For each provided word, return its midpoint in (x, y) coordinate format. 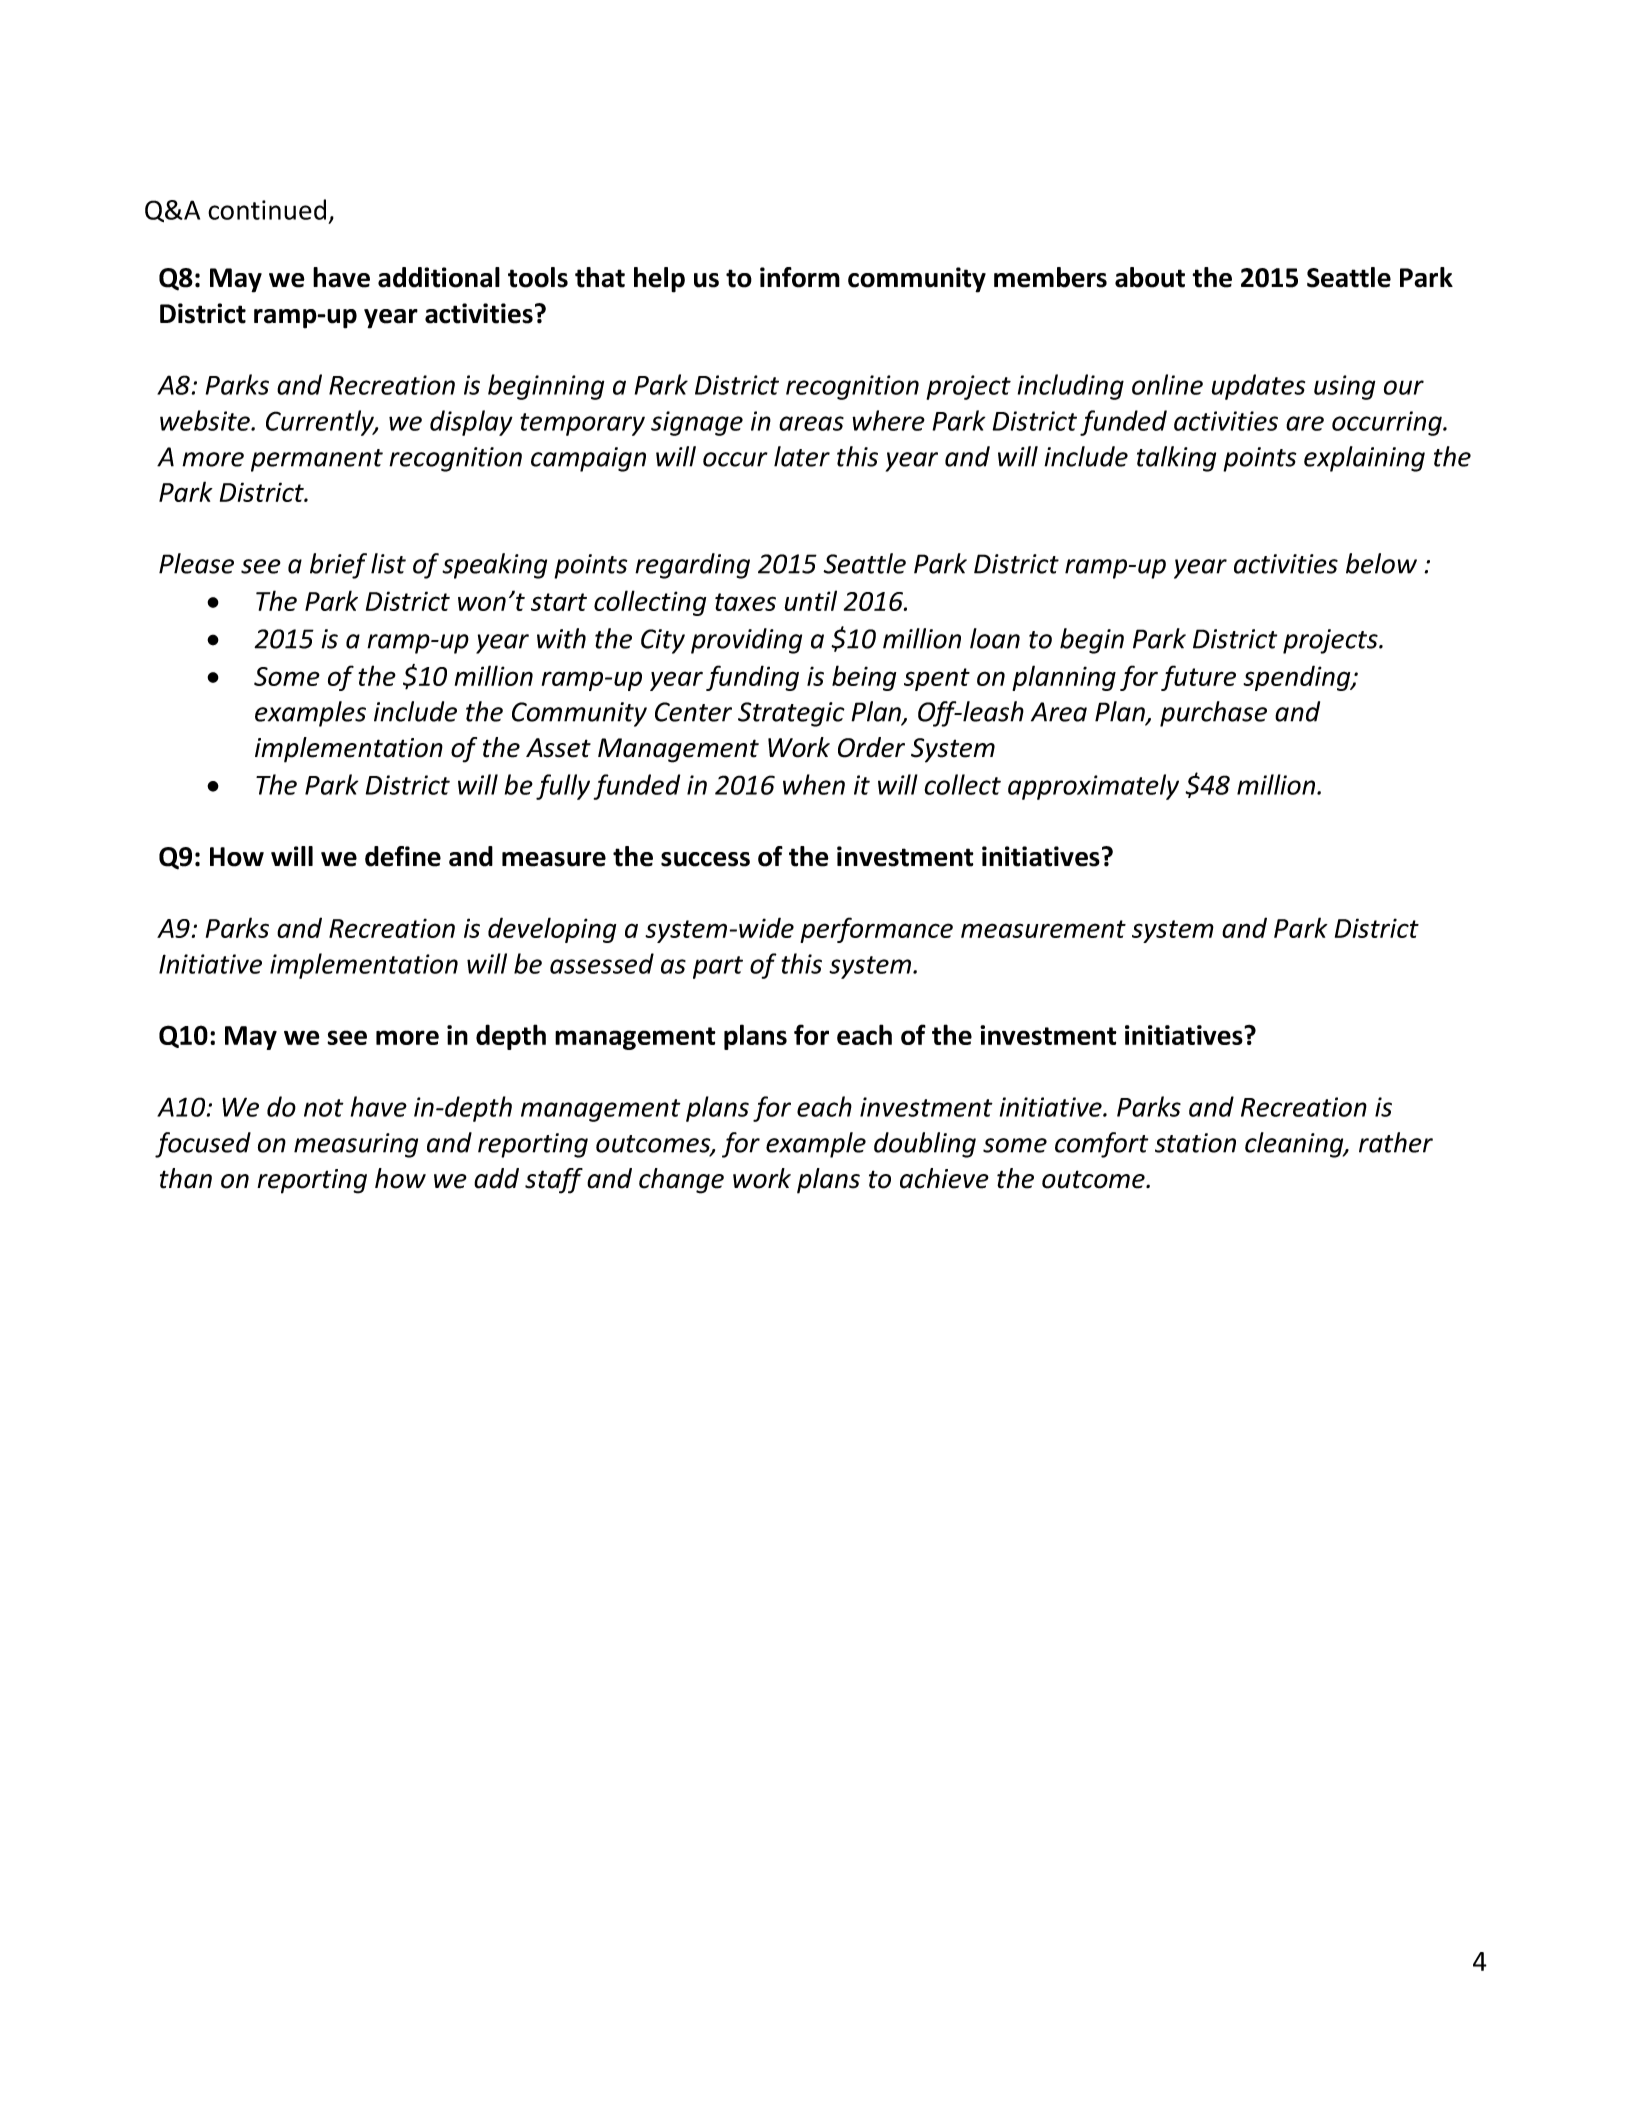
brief (338, 566)
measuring (356, 1145)
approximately (1093, 787)
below (1381, 563)
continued (267, 209)
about (1150, 277)
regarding (692, 566)
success (705, 859)
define (403, 856)
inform (800, 277)
